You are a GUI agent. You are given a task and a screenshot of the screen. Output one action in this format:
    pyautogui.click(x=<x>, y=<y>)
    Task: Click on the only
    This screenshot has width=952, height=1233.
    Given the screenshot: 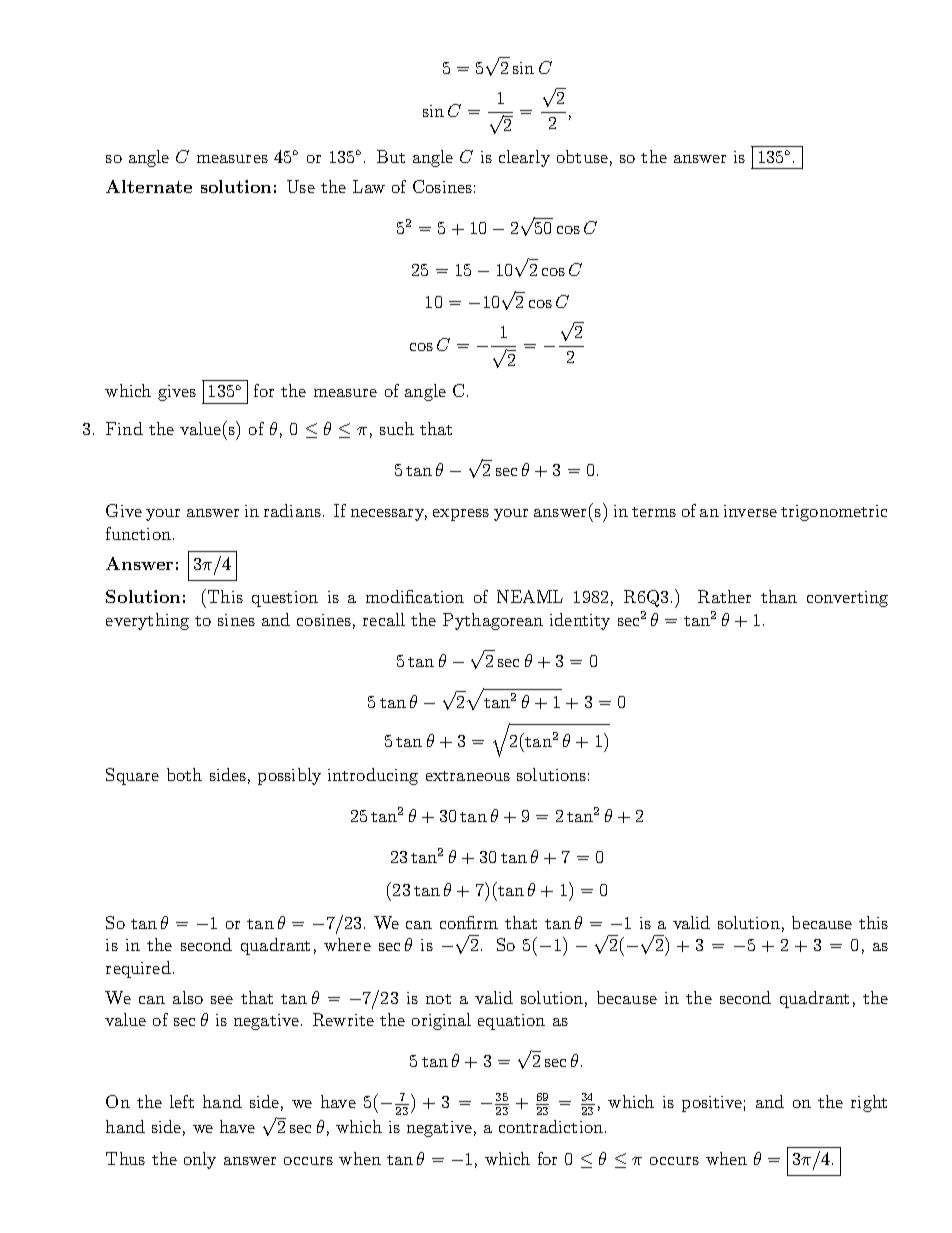 What is the action you would take?
    pyautogui.click(x=200, y=1160)
